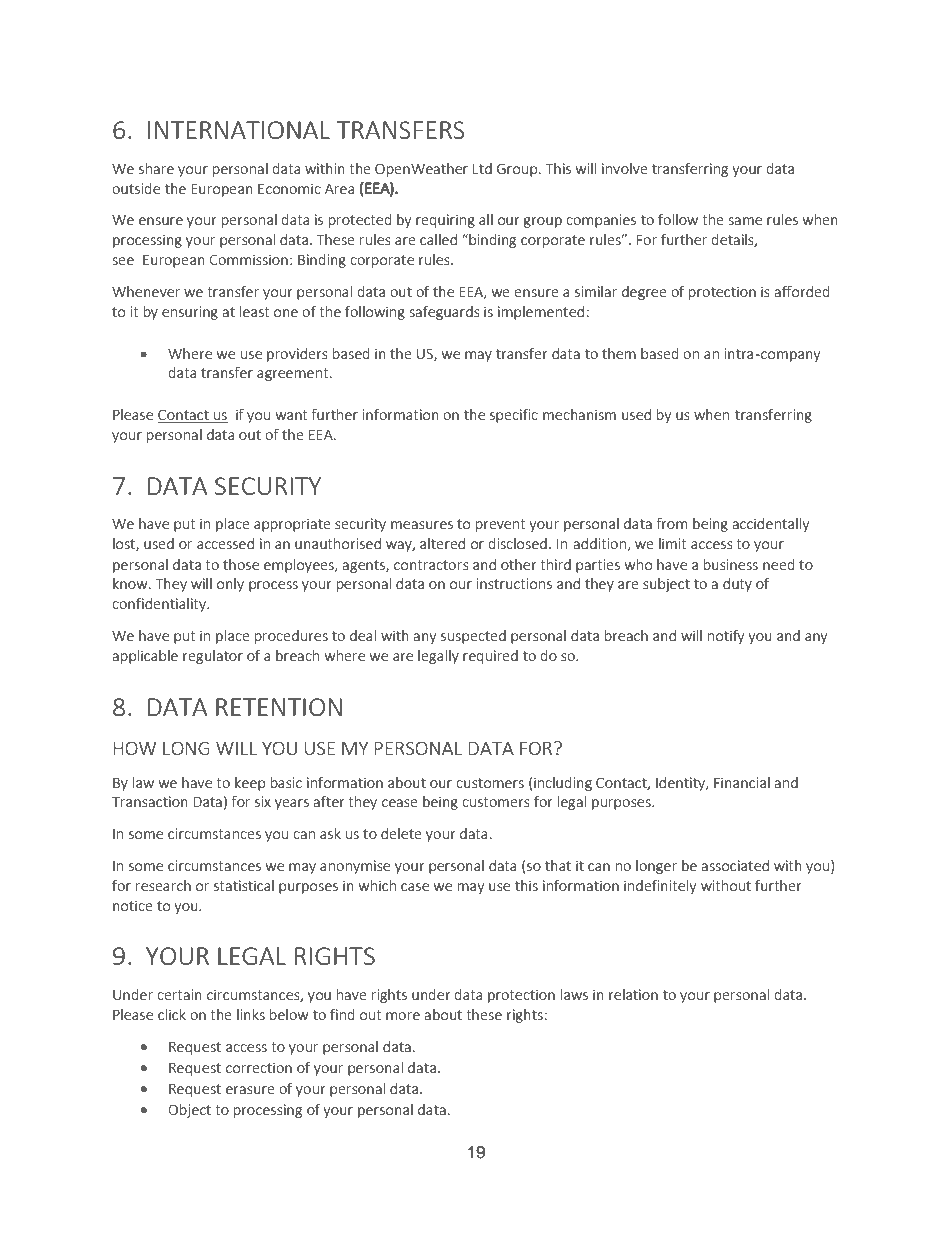  What do you see at coordinates (160, 604) in the screenshot?
I see `confidentiality` at bounding box center [160, 604].
